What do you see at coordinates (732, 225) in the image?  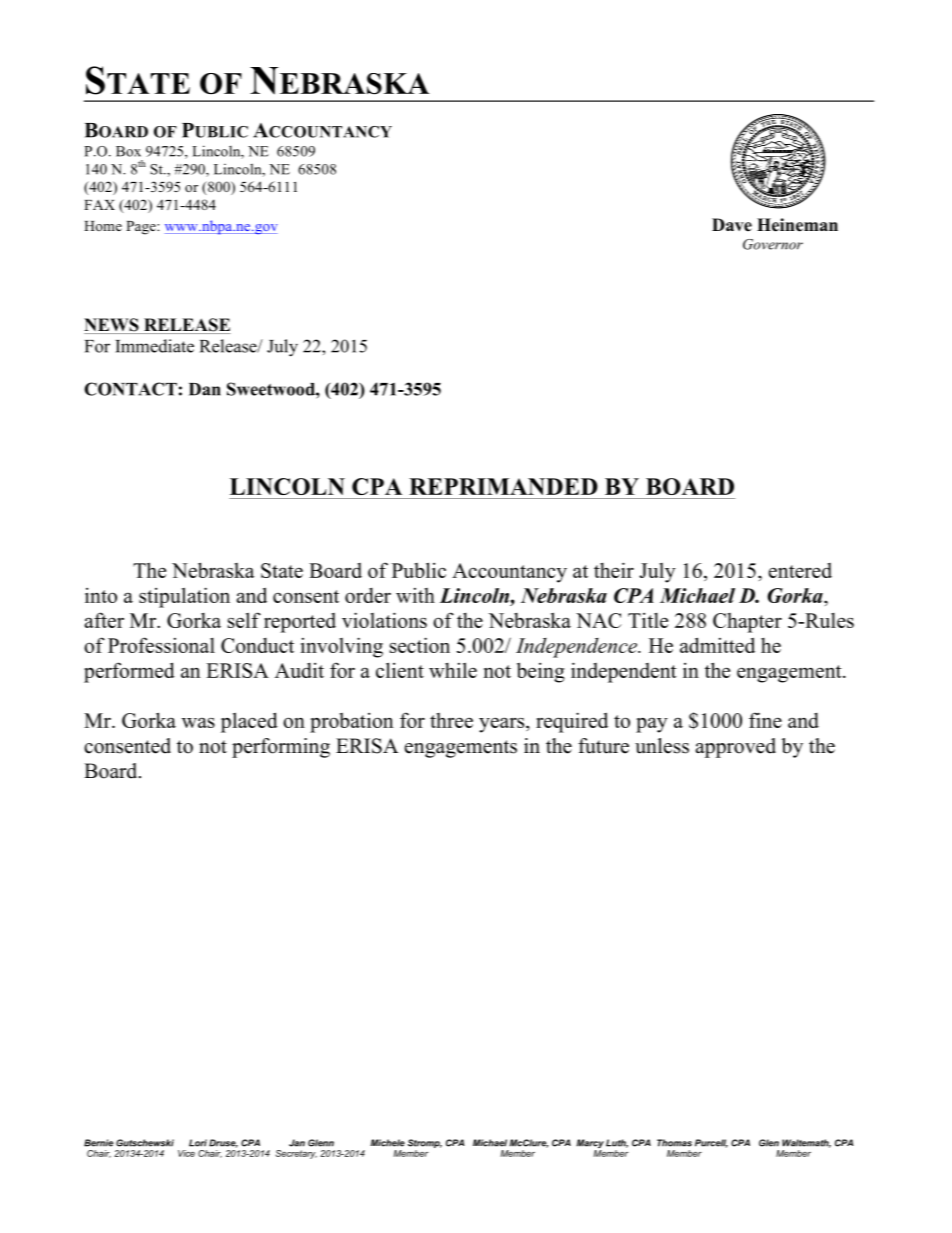 I see `Dave` at bounding box center [732, 225].
